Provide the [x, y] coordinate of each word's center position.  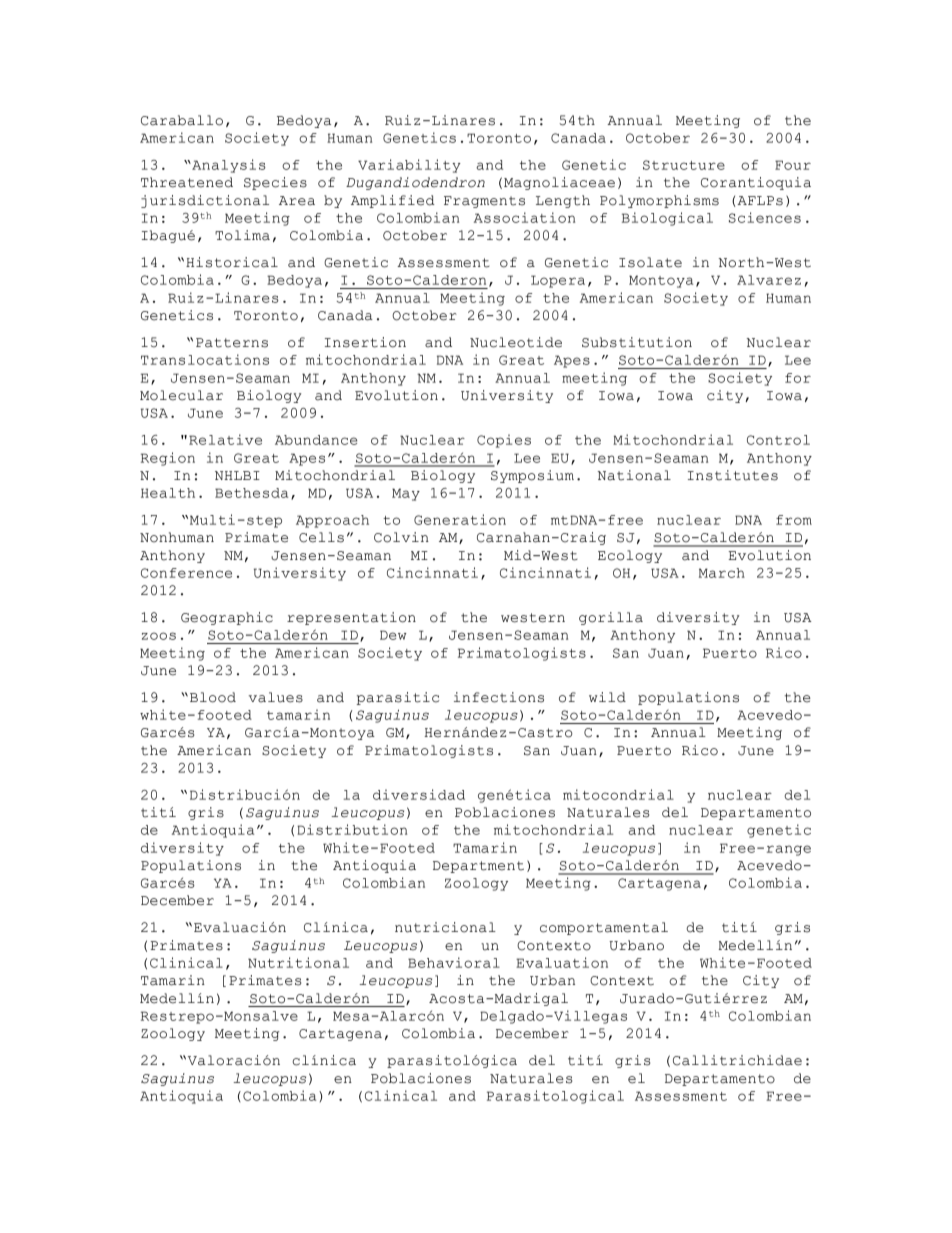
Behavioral [454, 962]
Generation [460, 519]
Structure [684, 165]
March [722, 573]
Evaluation [562, 962]
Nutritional [298, 962]
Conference [186, 573]
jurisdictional [205, 201]
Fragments [484, 202]
